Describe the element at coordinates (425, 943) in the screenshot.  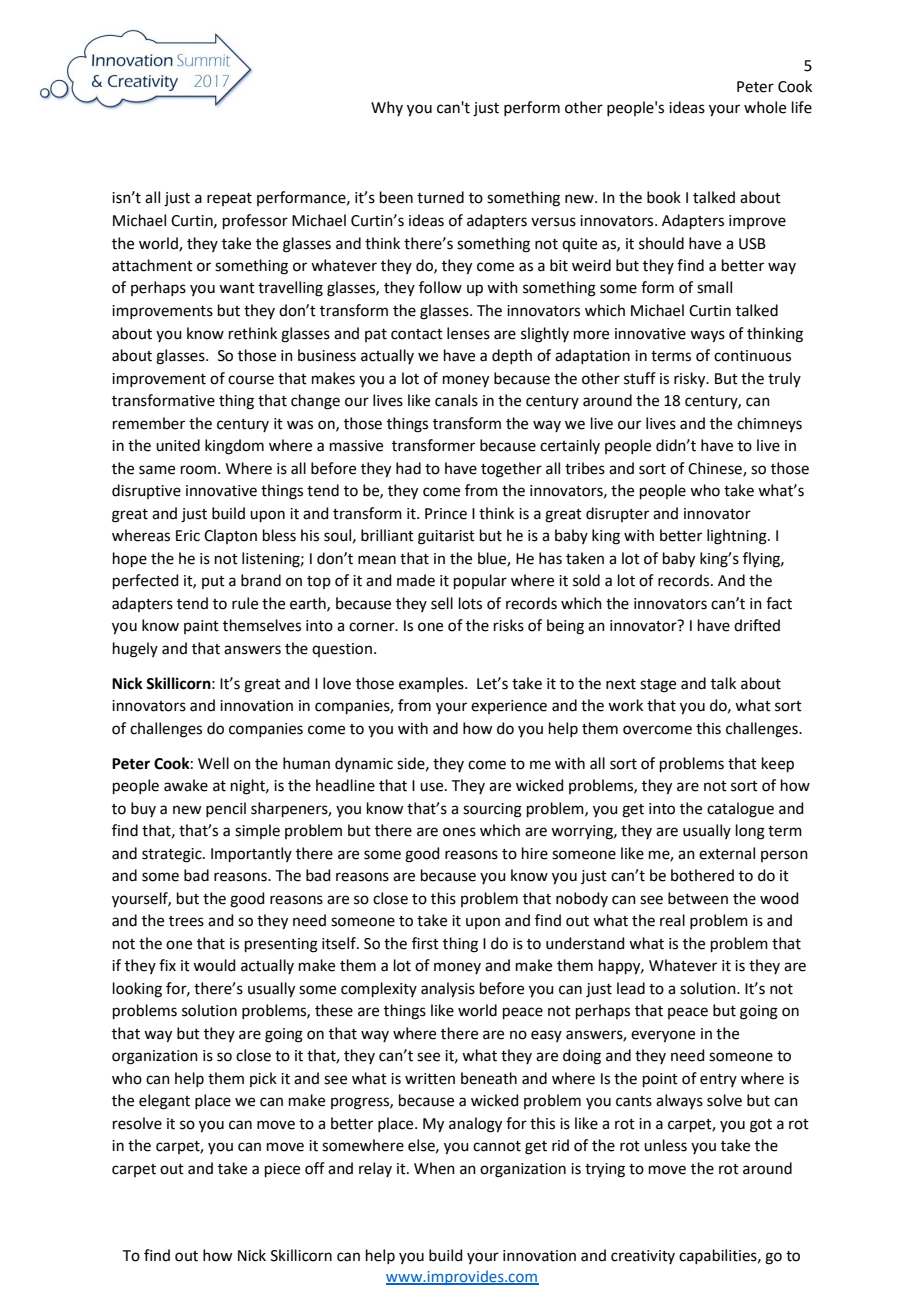
I see `first` at that location.
